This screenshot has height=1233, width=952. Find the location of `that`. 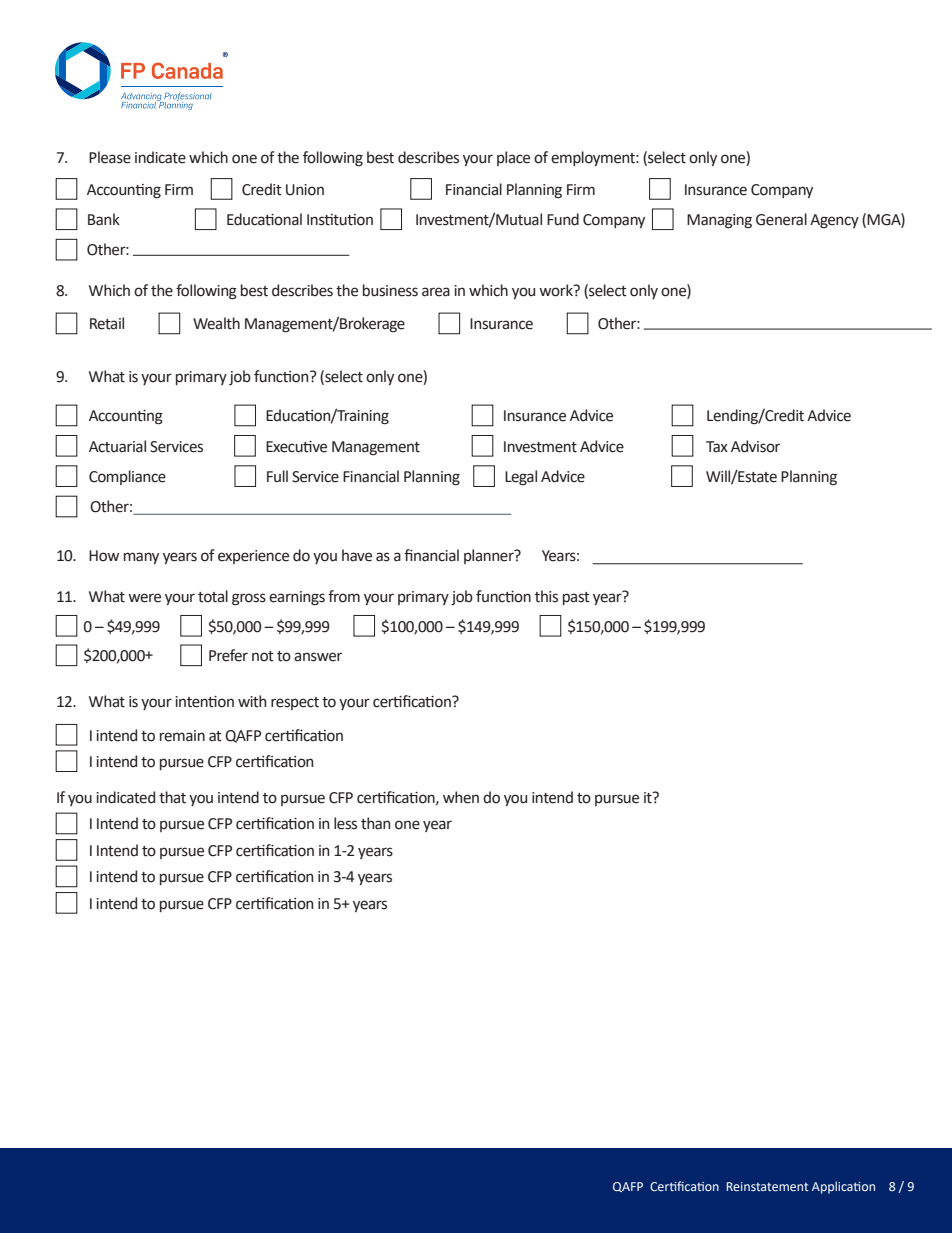

that is located at coordinates (172, 797).
